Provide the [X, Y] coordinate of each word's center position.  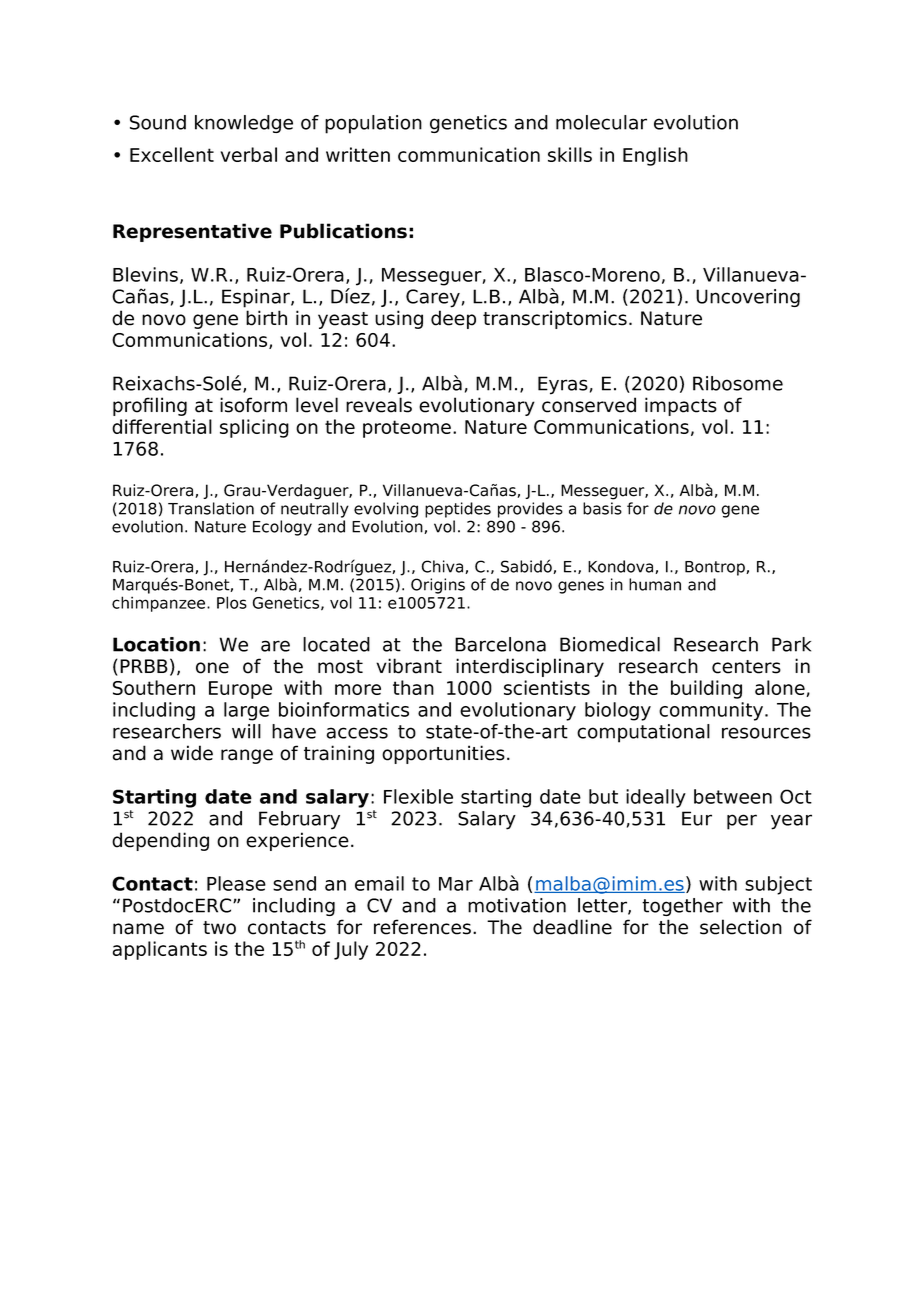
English [655, 156]
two [219, 928]
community [712, 711]
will [246, 731]
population [373, 124]
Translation [211, 508]
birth [266, 318]
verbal [248, 154]
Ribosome [738, 383]
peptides [458, 510]
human [655, 584]
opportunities [443, 754]
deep [453, 319]
